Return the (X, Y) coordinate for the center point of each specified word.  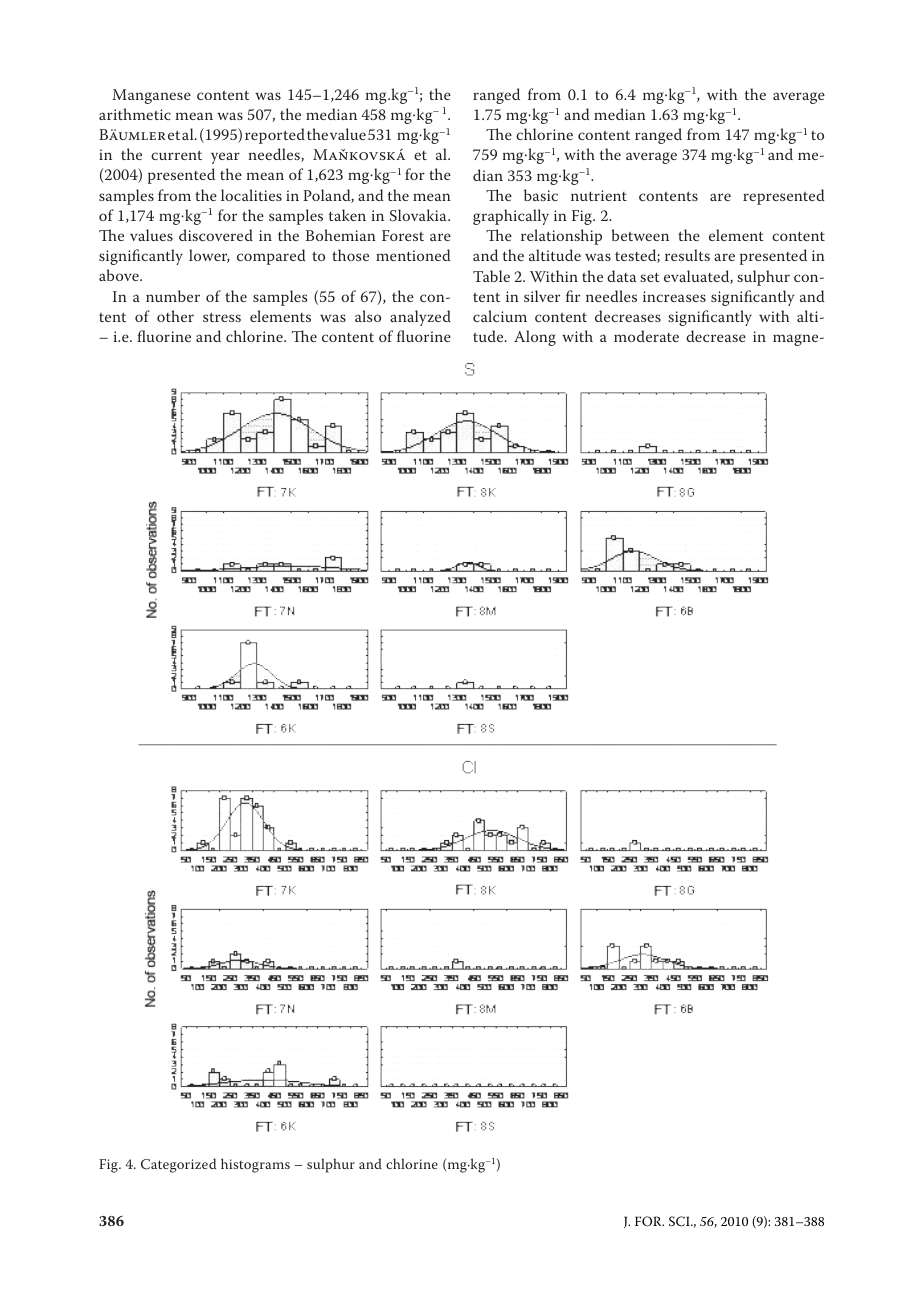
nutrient (599, 195)
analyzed (420, 318)
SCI (680, 1221)
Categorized (178, 1165)
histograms (255, 1165)
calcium (500, 316)
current (176, 155)
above (120, 275)
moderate (646, 336)
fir (573, 296)
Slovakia (419, 215)
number (173, 296)
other (175, 316)
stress (222, 317)
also (368, 316)
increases (674, 296)
